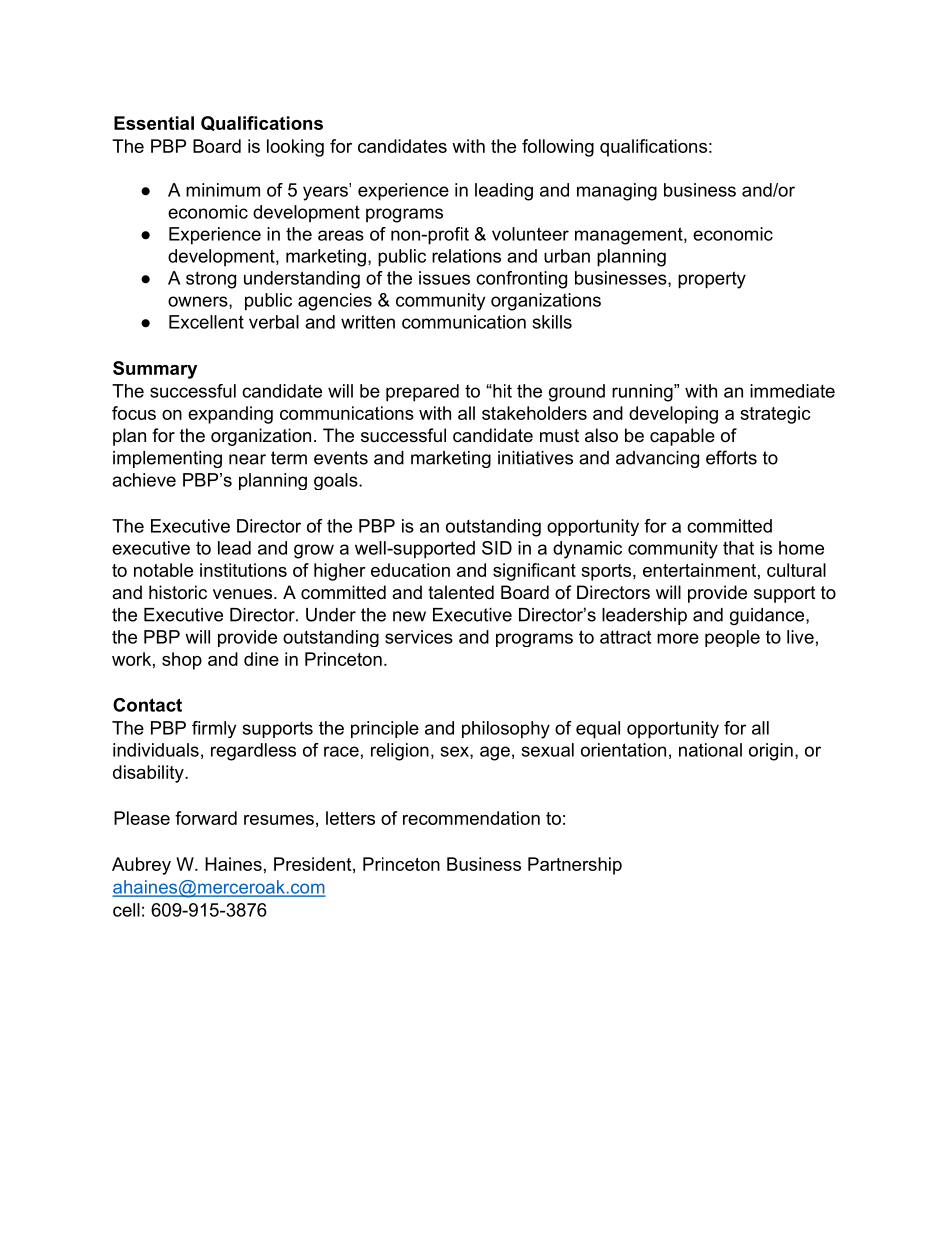 The image size is (952, 1233). Describe the element at coordinates (444, 278) in the screenshot. I see `issues` at that location.
